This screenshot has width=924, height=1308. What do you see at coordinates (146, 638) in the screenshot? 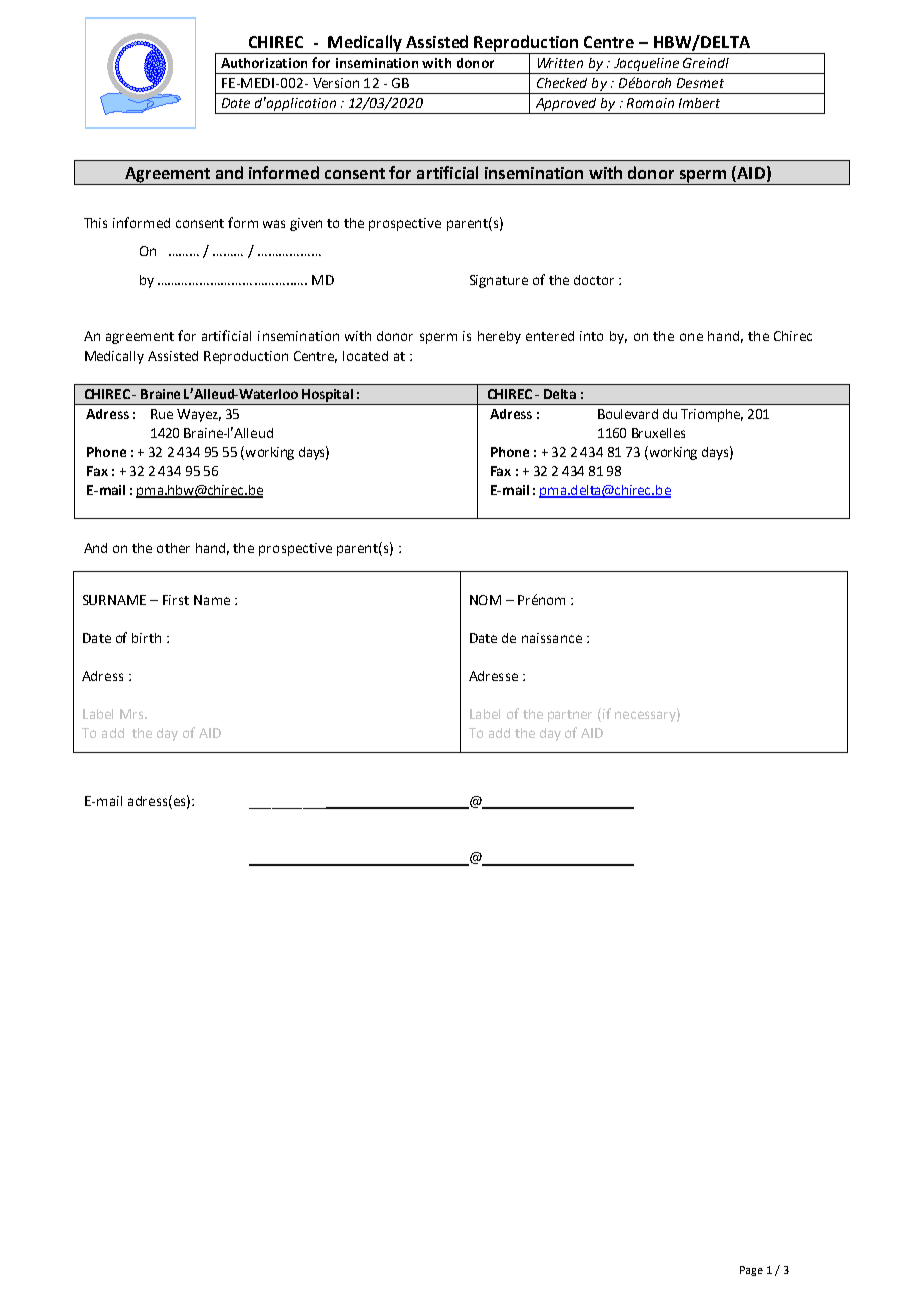
I see `birth` at bounding box center [146, 638].
